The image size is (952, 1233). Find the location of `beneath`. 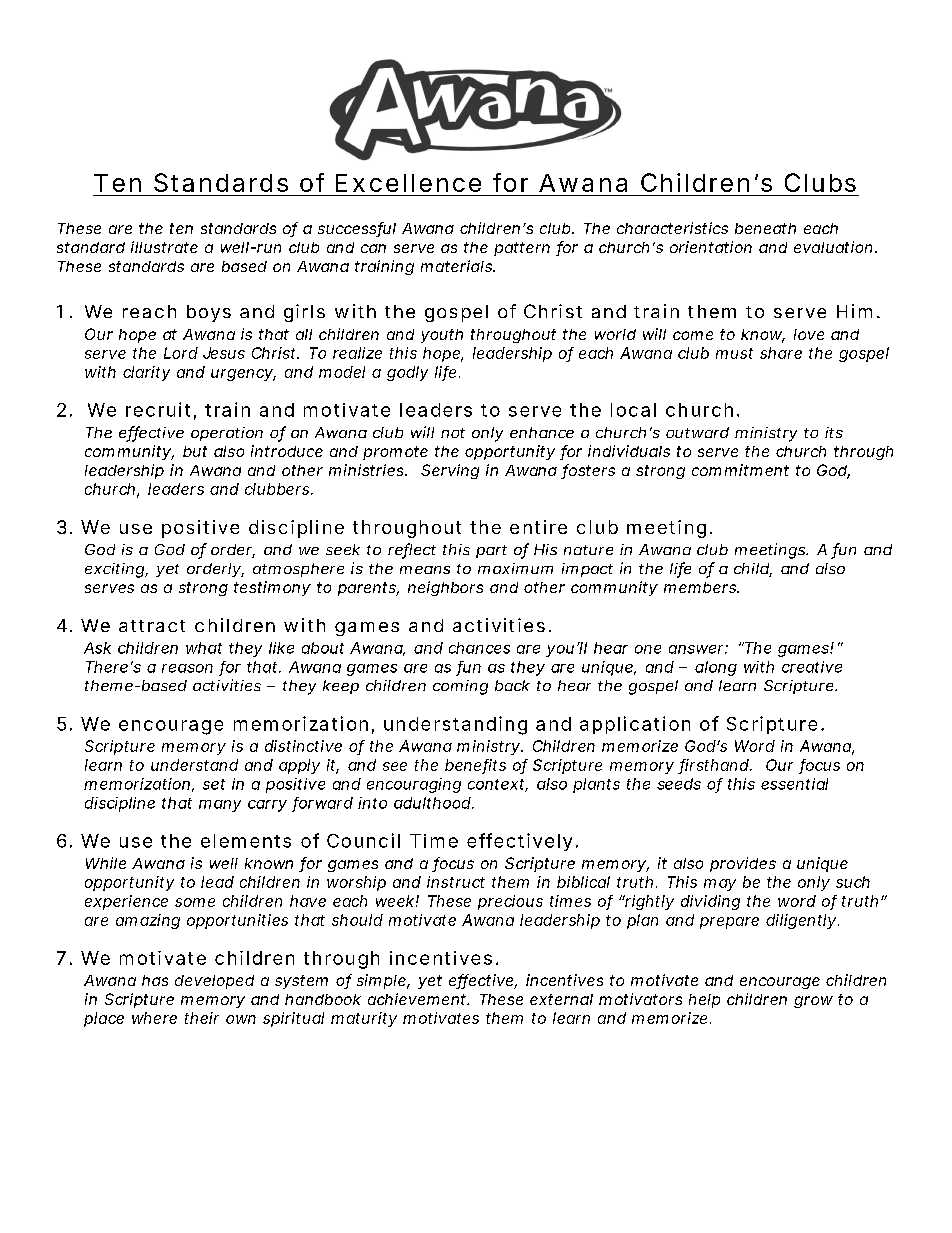

beneath is located at coordinates (765, 228).
